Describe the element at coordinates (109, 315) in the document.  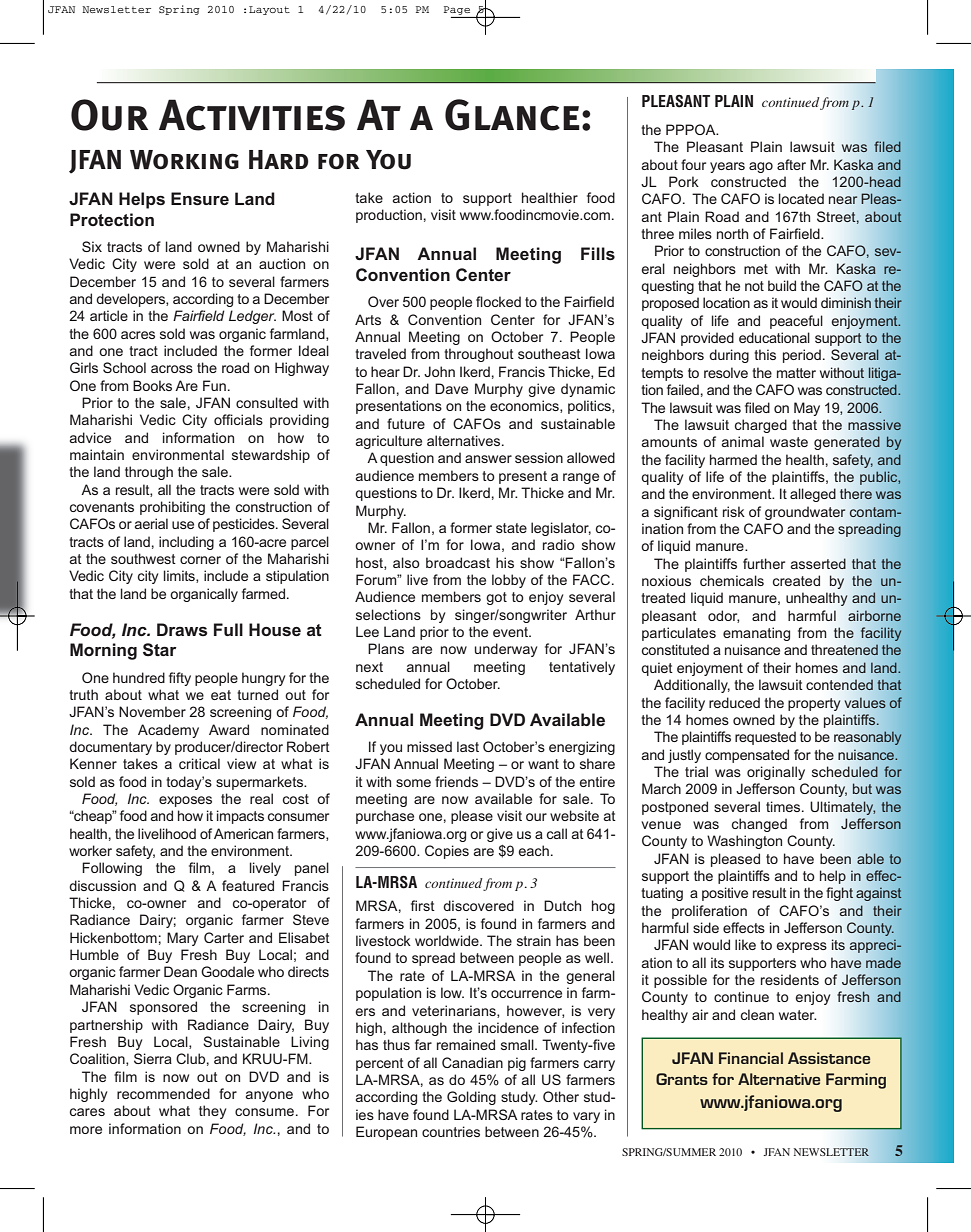
I see `article` at that location.
